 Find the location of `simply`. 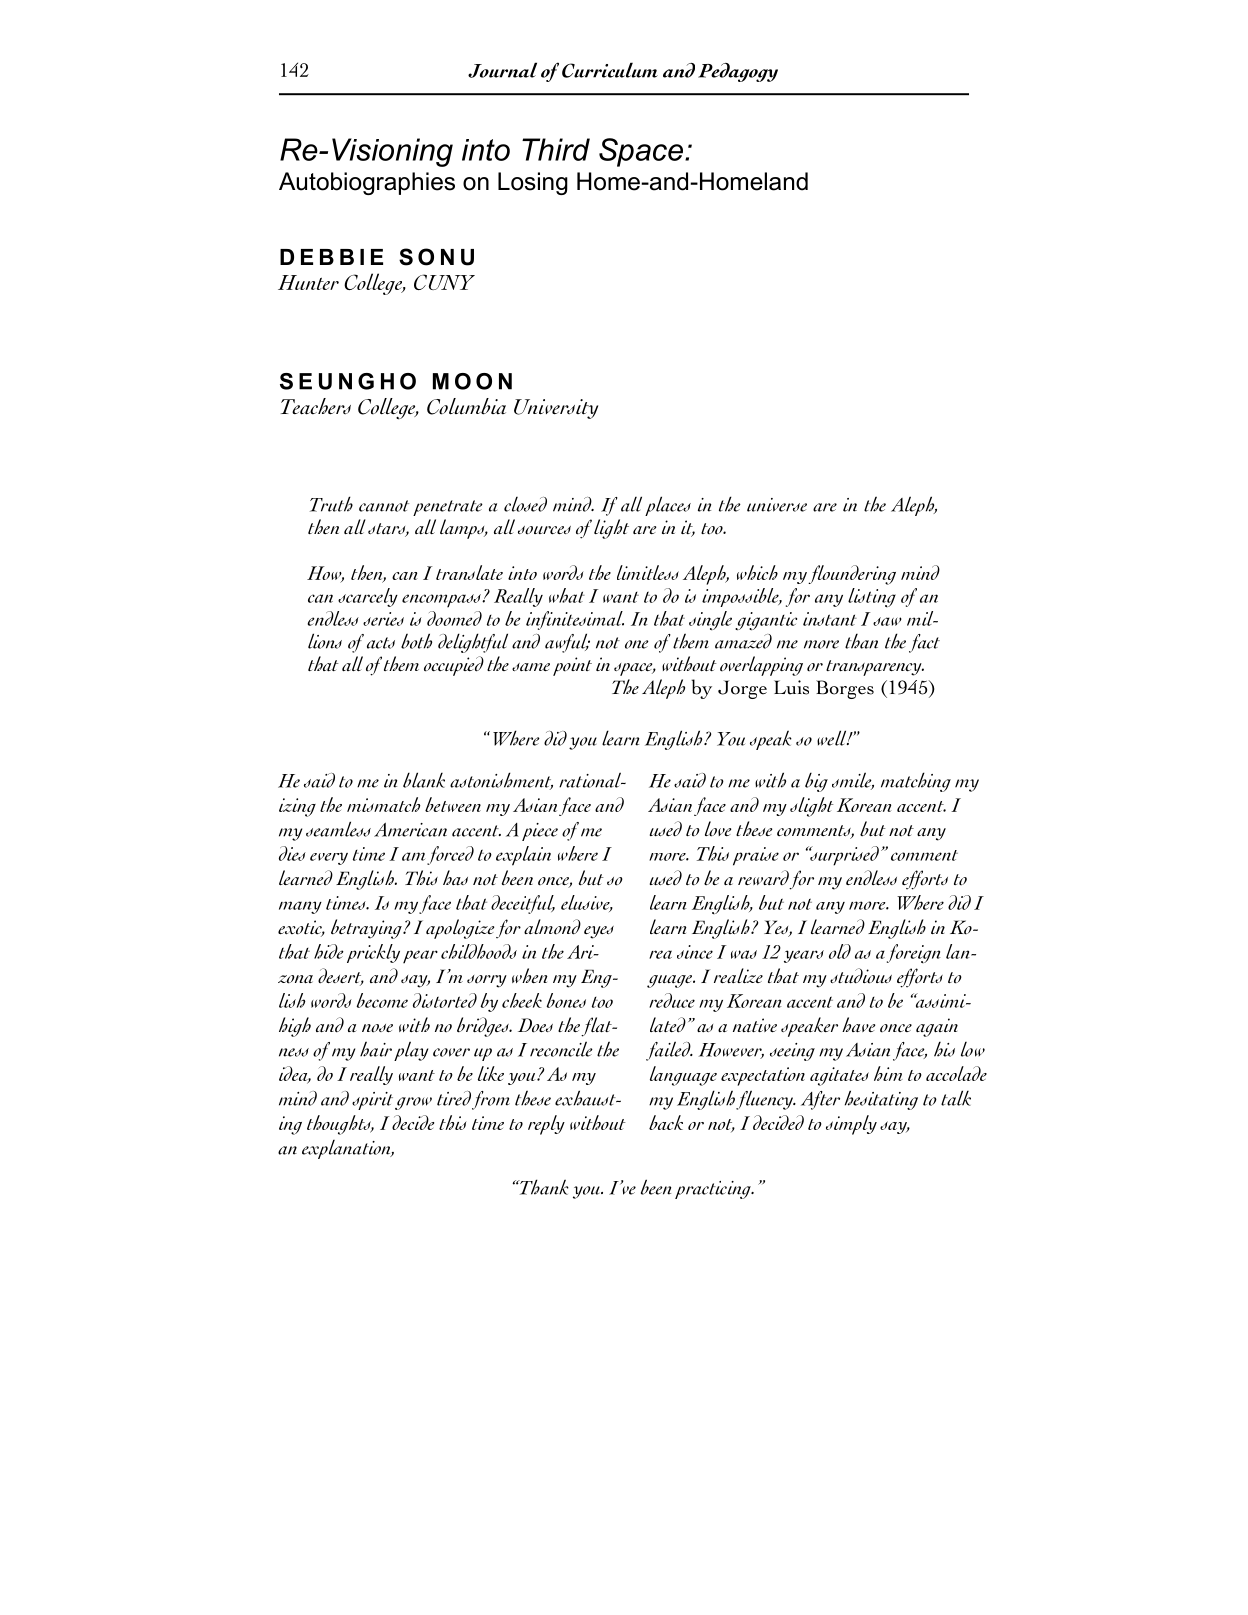

simply is located at coordinates (851, 1125).
